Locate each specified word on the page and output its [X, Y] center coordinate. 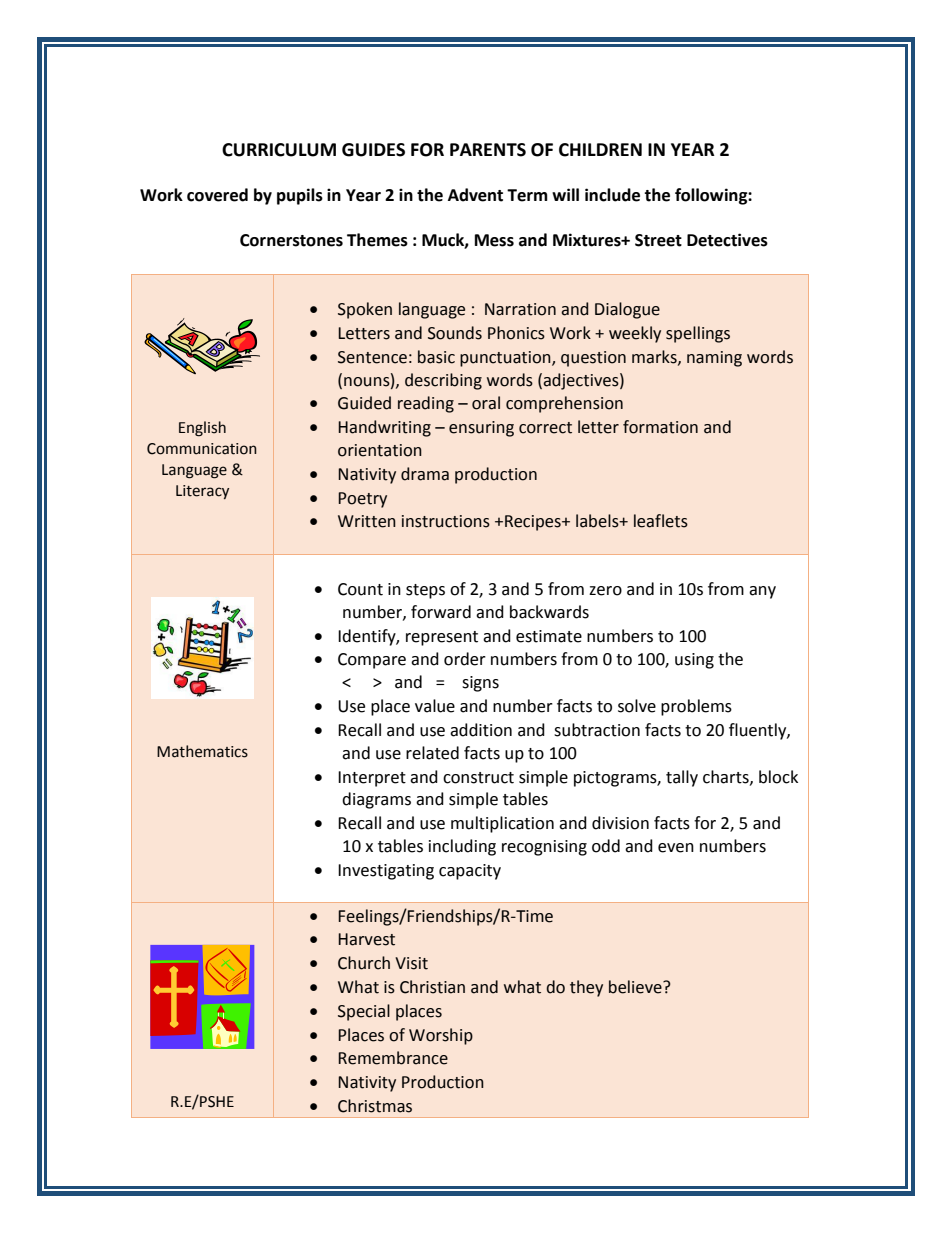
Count [360, 589]
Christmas [375, 1106]
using [694, 661]
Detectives [727, 240]
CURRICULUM [279, 150]
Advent [475, 195]
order [465, 659]
